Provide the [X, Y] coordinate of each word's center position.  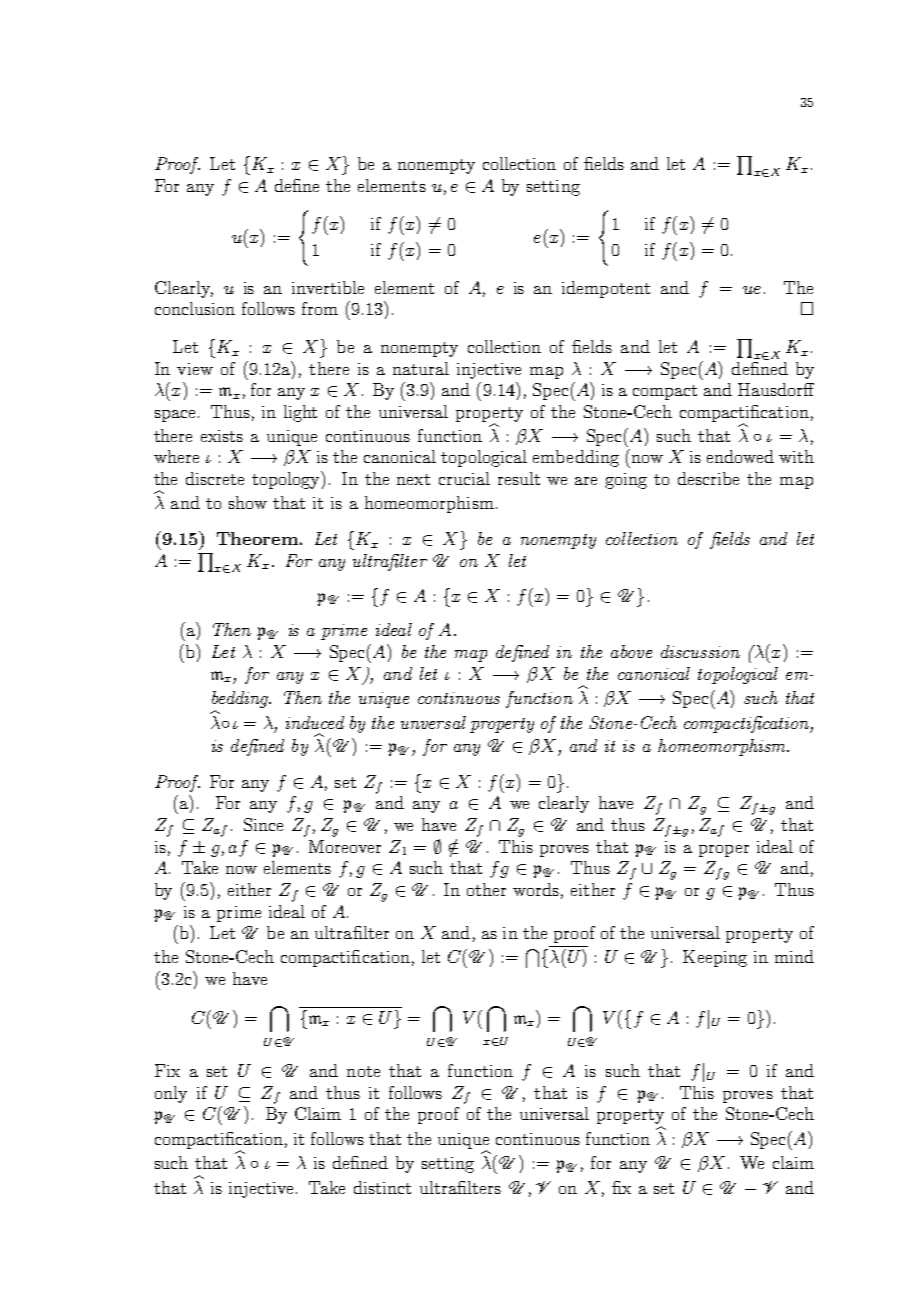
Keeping [715, 958]
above [631, 651]
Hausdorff [776, 389]
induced [315, 722]
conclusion [195, 308]
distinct [382, 1187]
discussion [700, 651]
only [171, 1094]
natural [421, 368]
